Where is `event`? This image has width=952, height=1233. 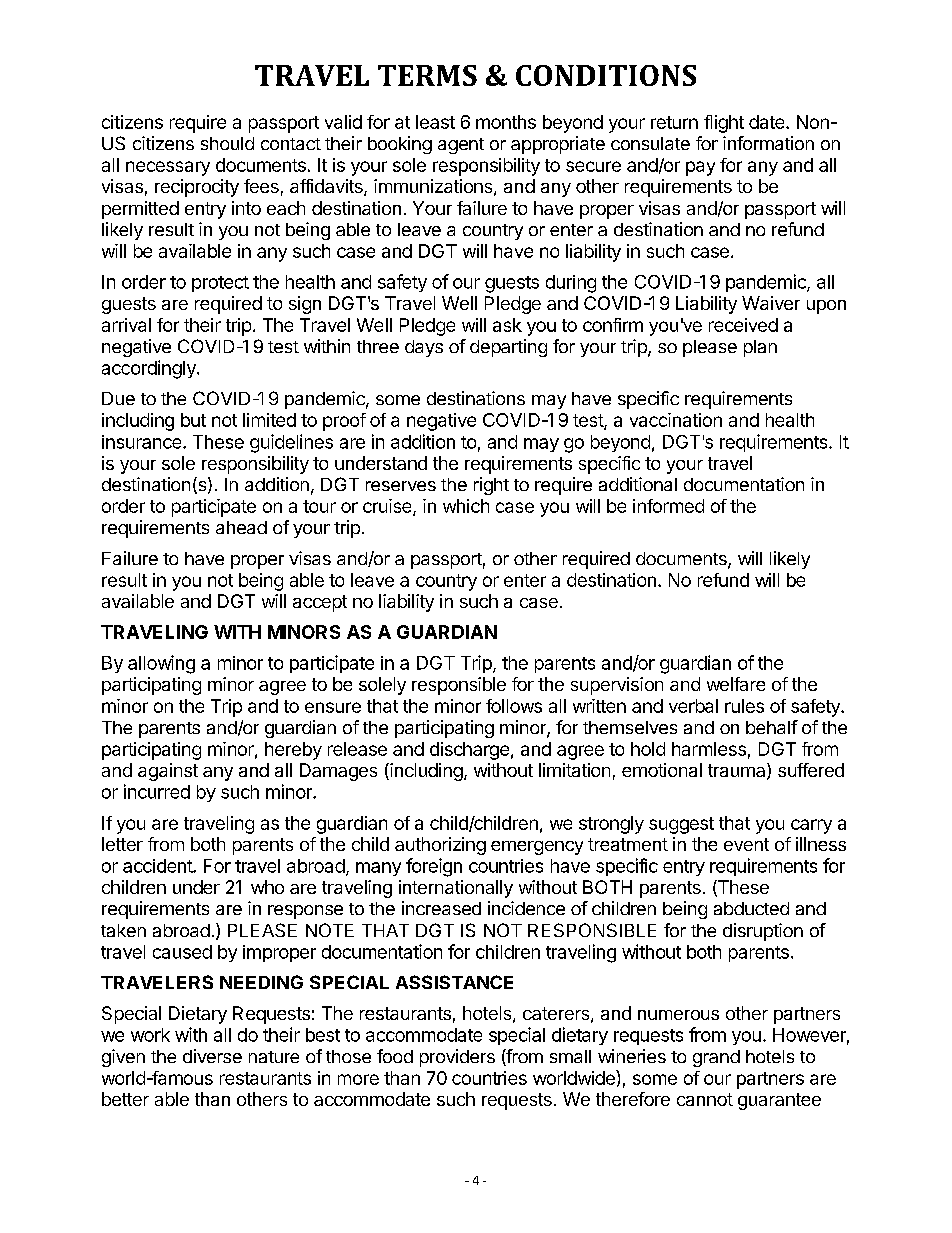 event is located at coordinates (746, 844).
